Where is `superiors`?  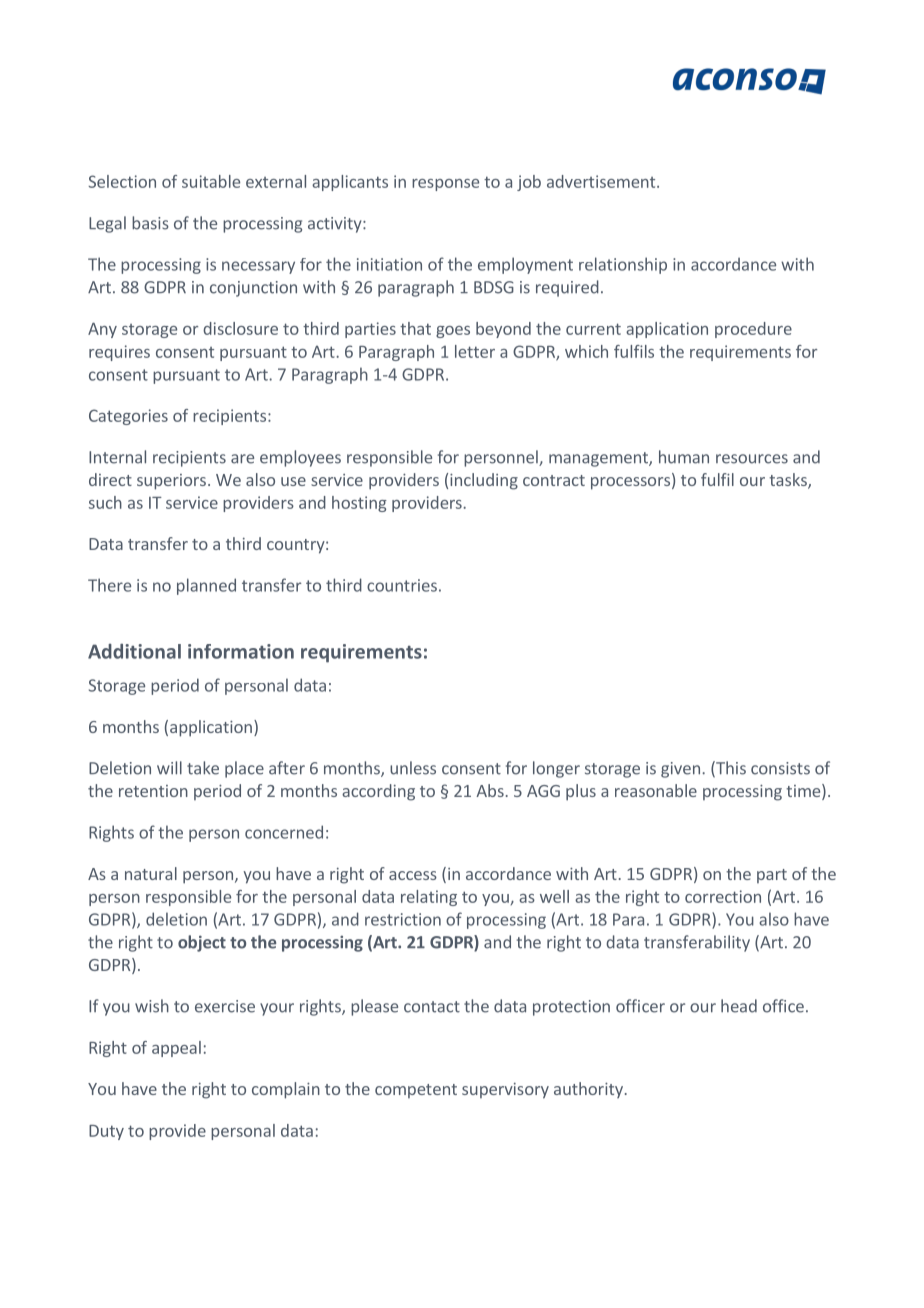 superiors is located at coordinates (171, 482).
